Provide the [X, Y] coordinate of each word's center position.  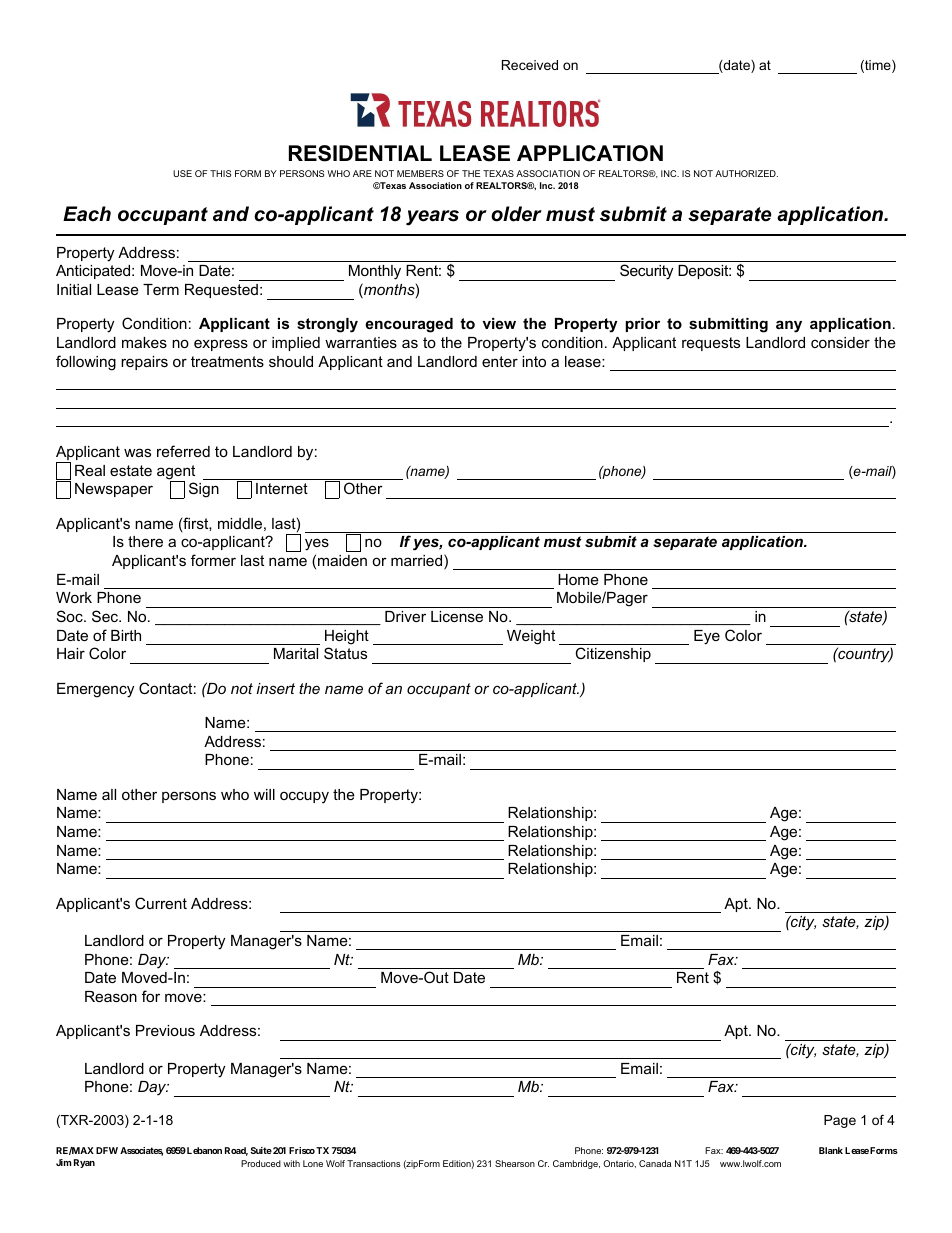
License [457, 616]
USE [182, 173]
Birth [126, 635]
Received [530, 65]
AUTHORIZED [746, 173]
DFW [107, 1150]
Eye [707, 637]
